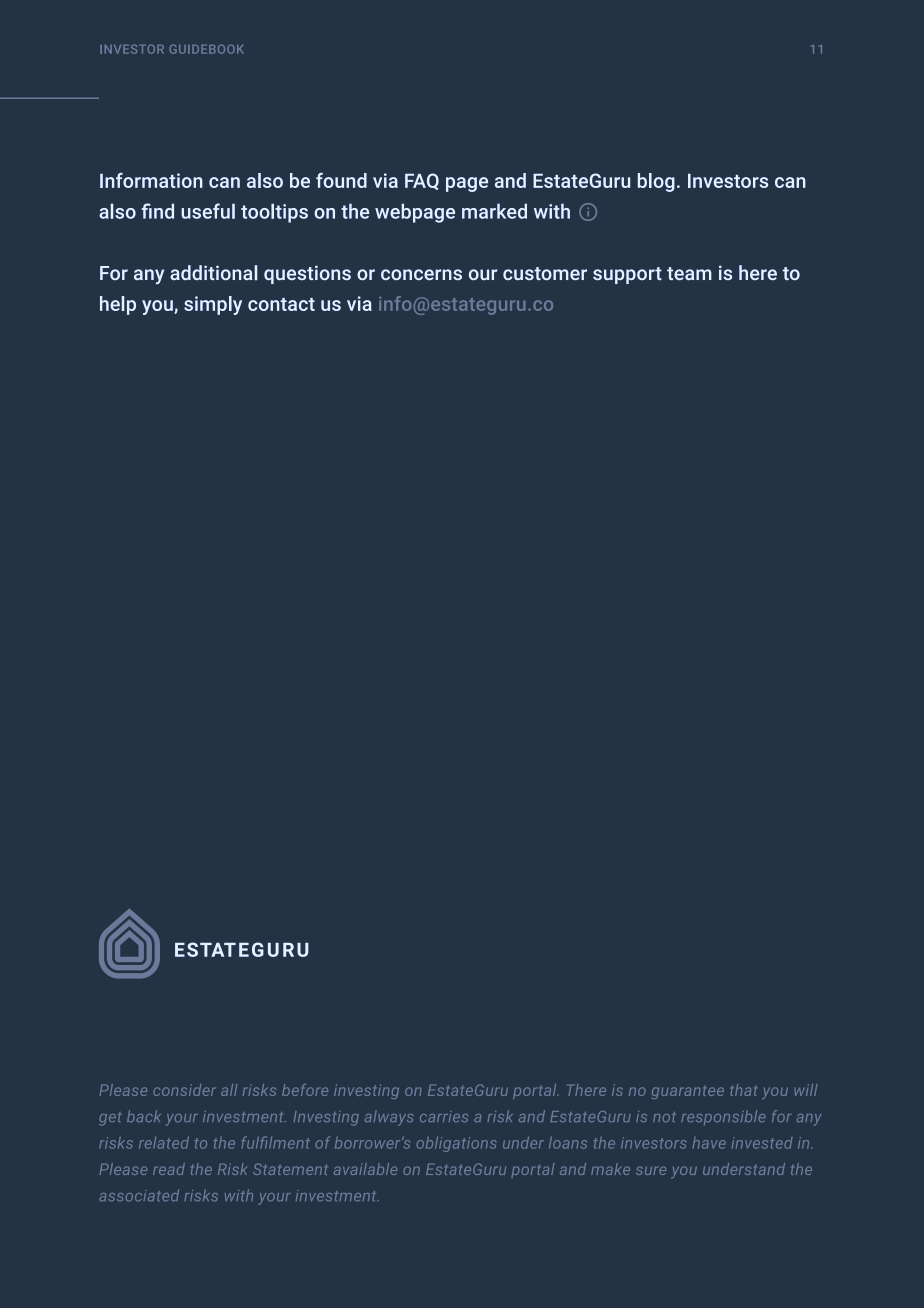 The height and width of the screenshot is (1308, 924). What do you see at coordinates (421, 274) in the screenshot?
I see `concerns` at bounding box center [421, 274].
